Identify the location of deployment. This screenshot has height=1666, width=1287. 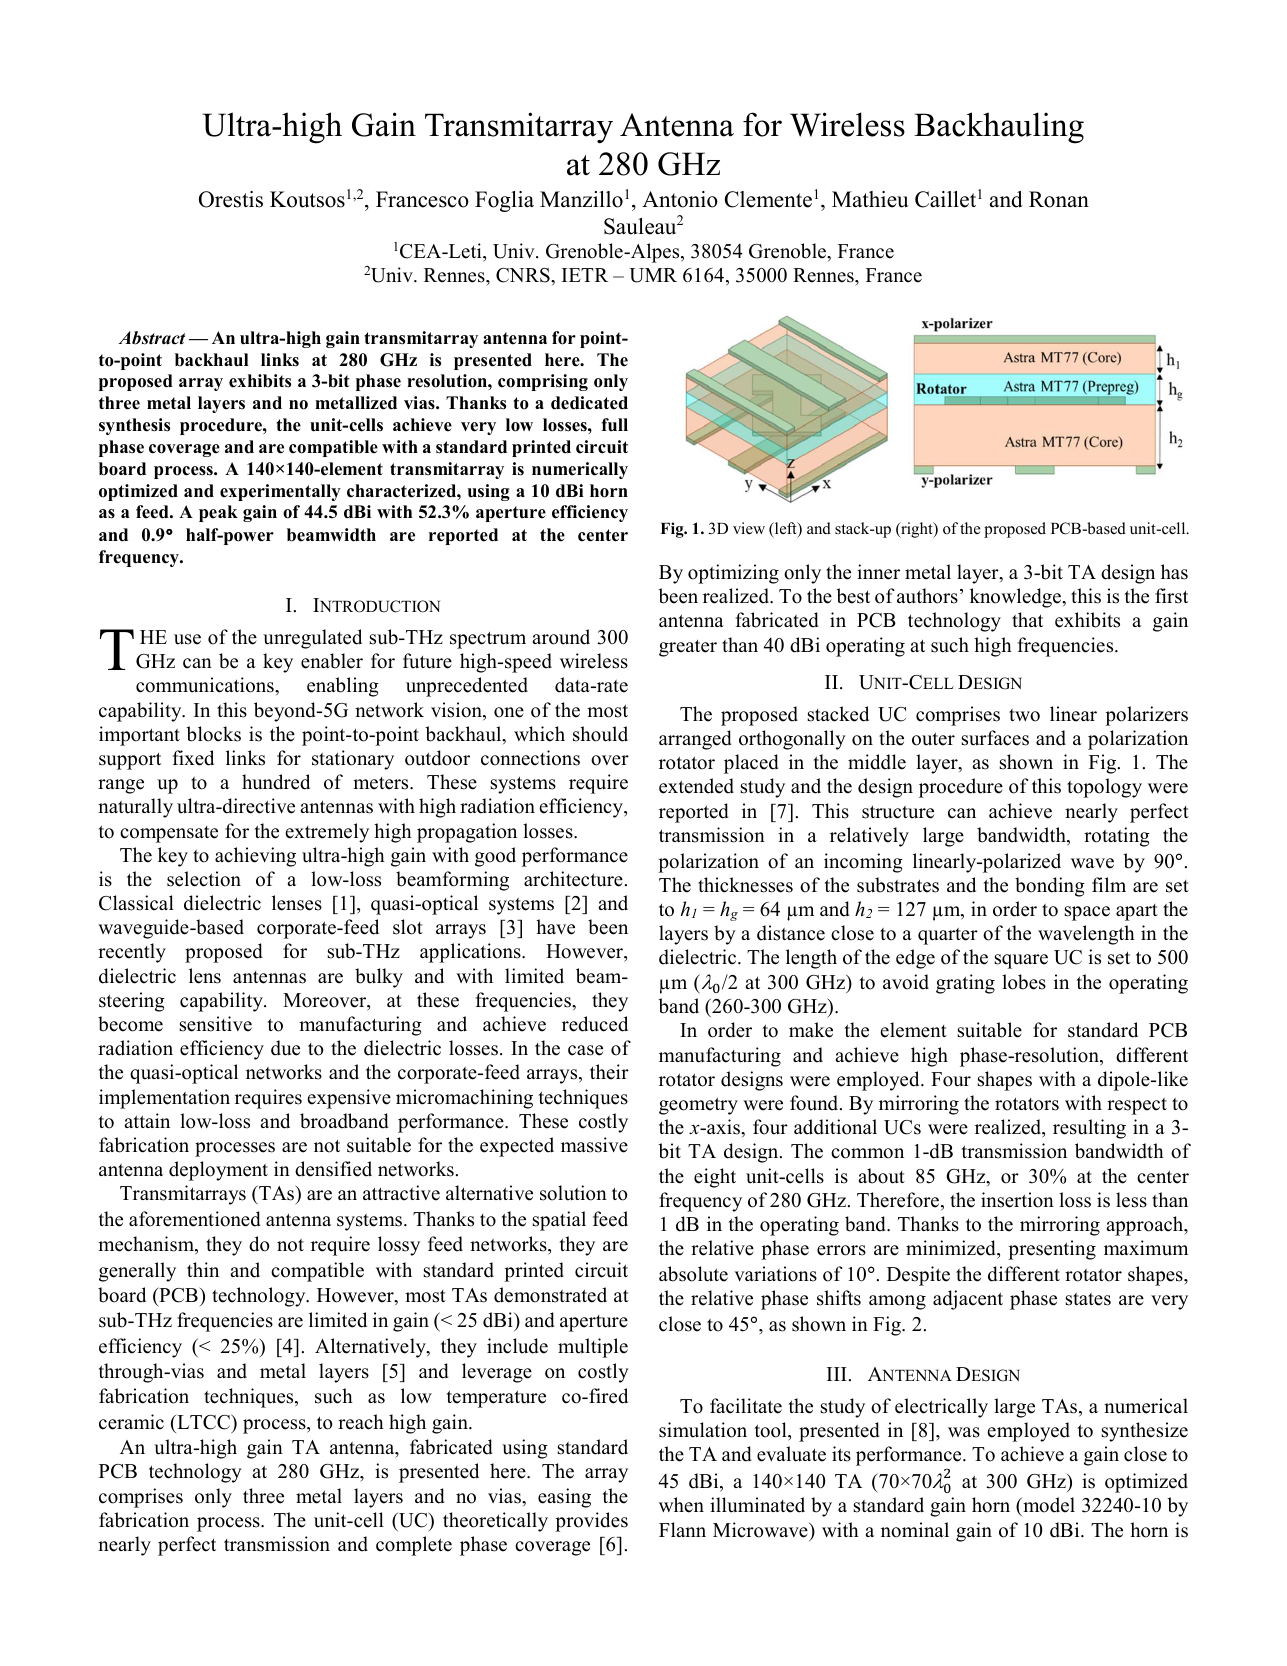
(218, 1171).
